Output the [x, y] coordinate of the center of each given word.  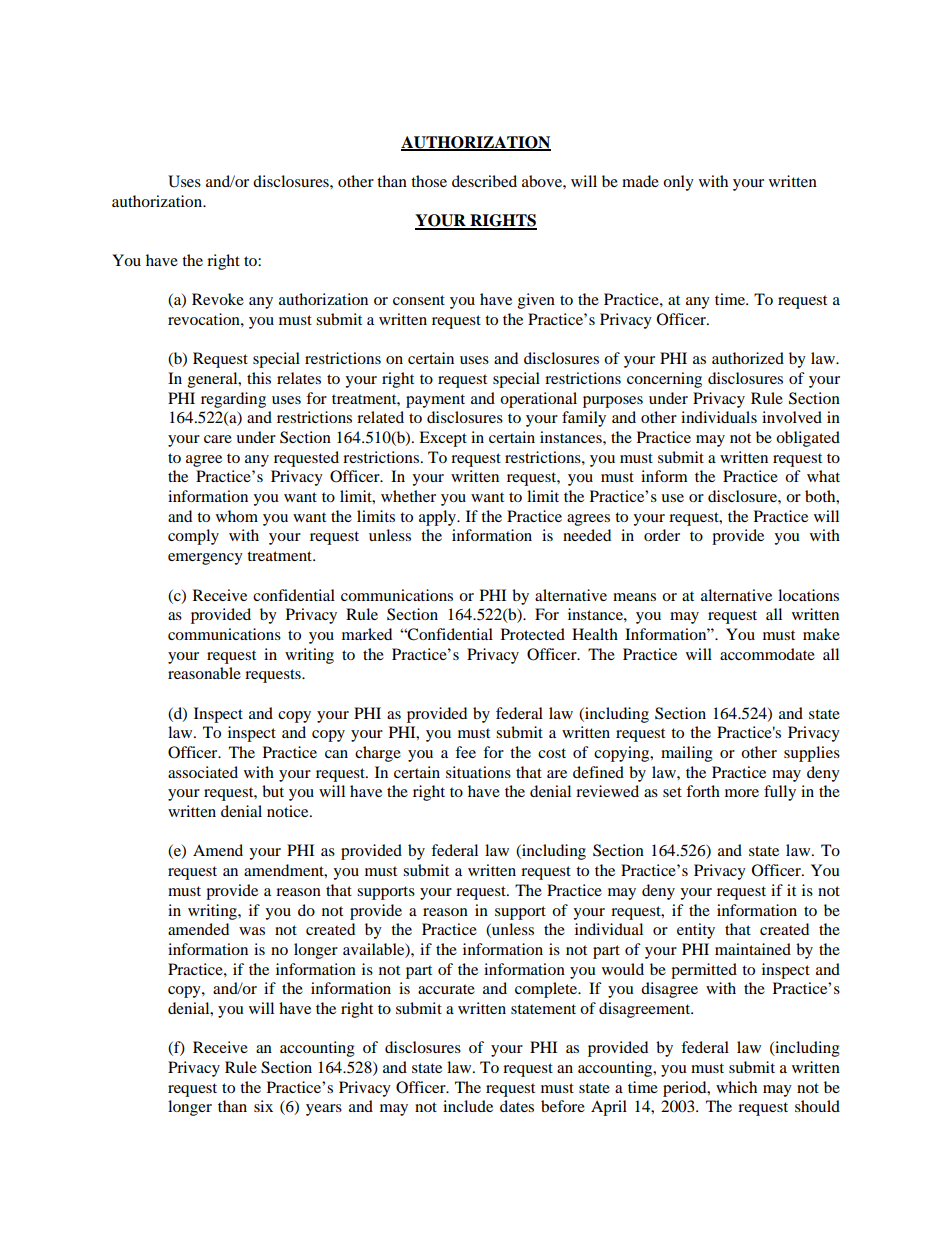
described [484, 181]
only [678, 183]
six [263, 1106]
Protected [533, 634]
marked [367, 634]
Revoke [218, 299]
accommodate [767, 654]
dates [517, 1106]
